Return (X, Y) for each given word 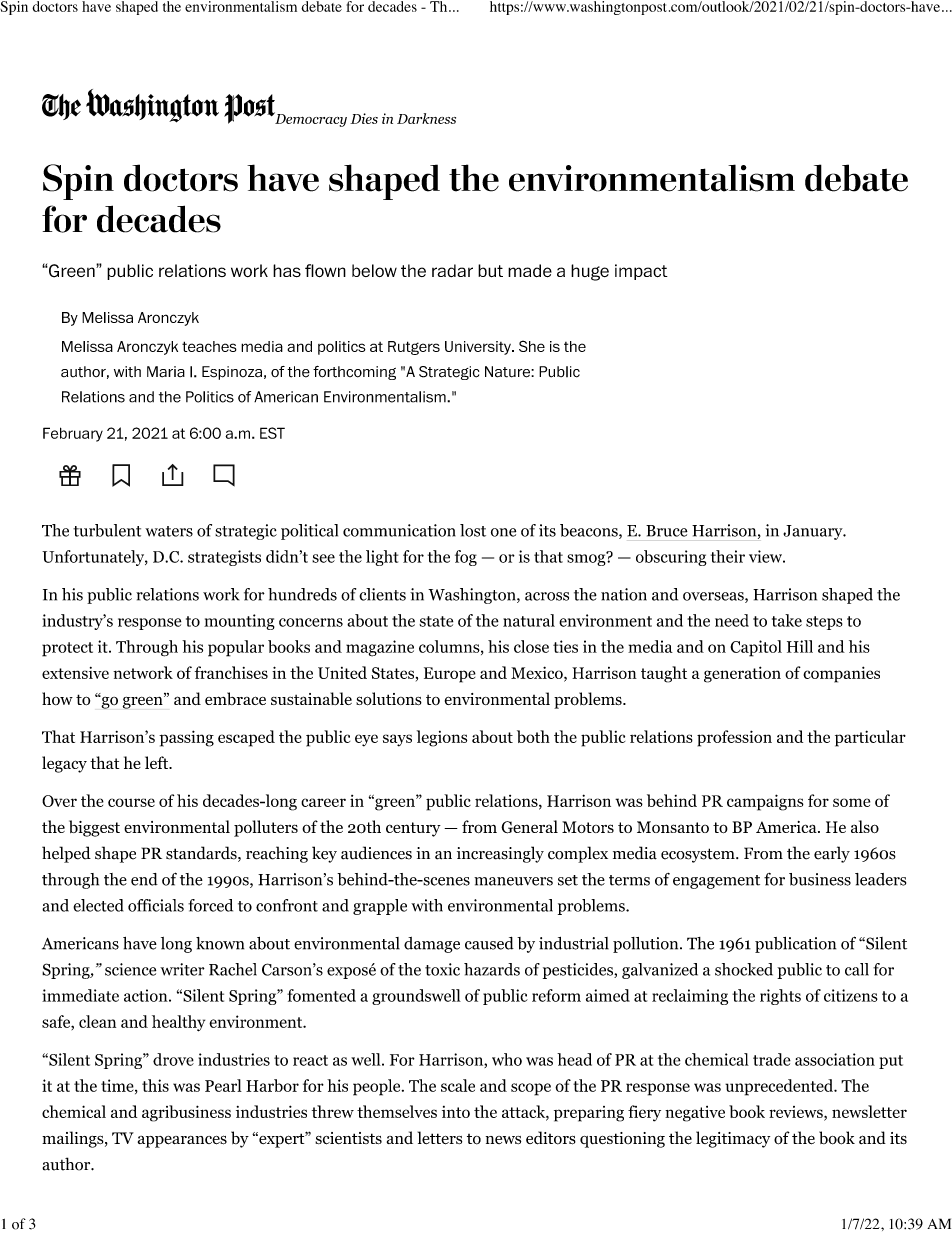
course (131, 802)
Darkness (426, 118)
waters (169, 531)
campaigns (765, 802)
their (728, 556)
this (155, 1085)
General (529, 827)
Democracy (310, 119)
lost (473, 530)
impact (641, 272)
